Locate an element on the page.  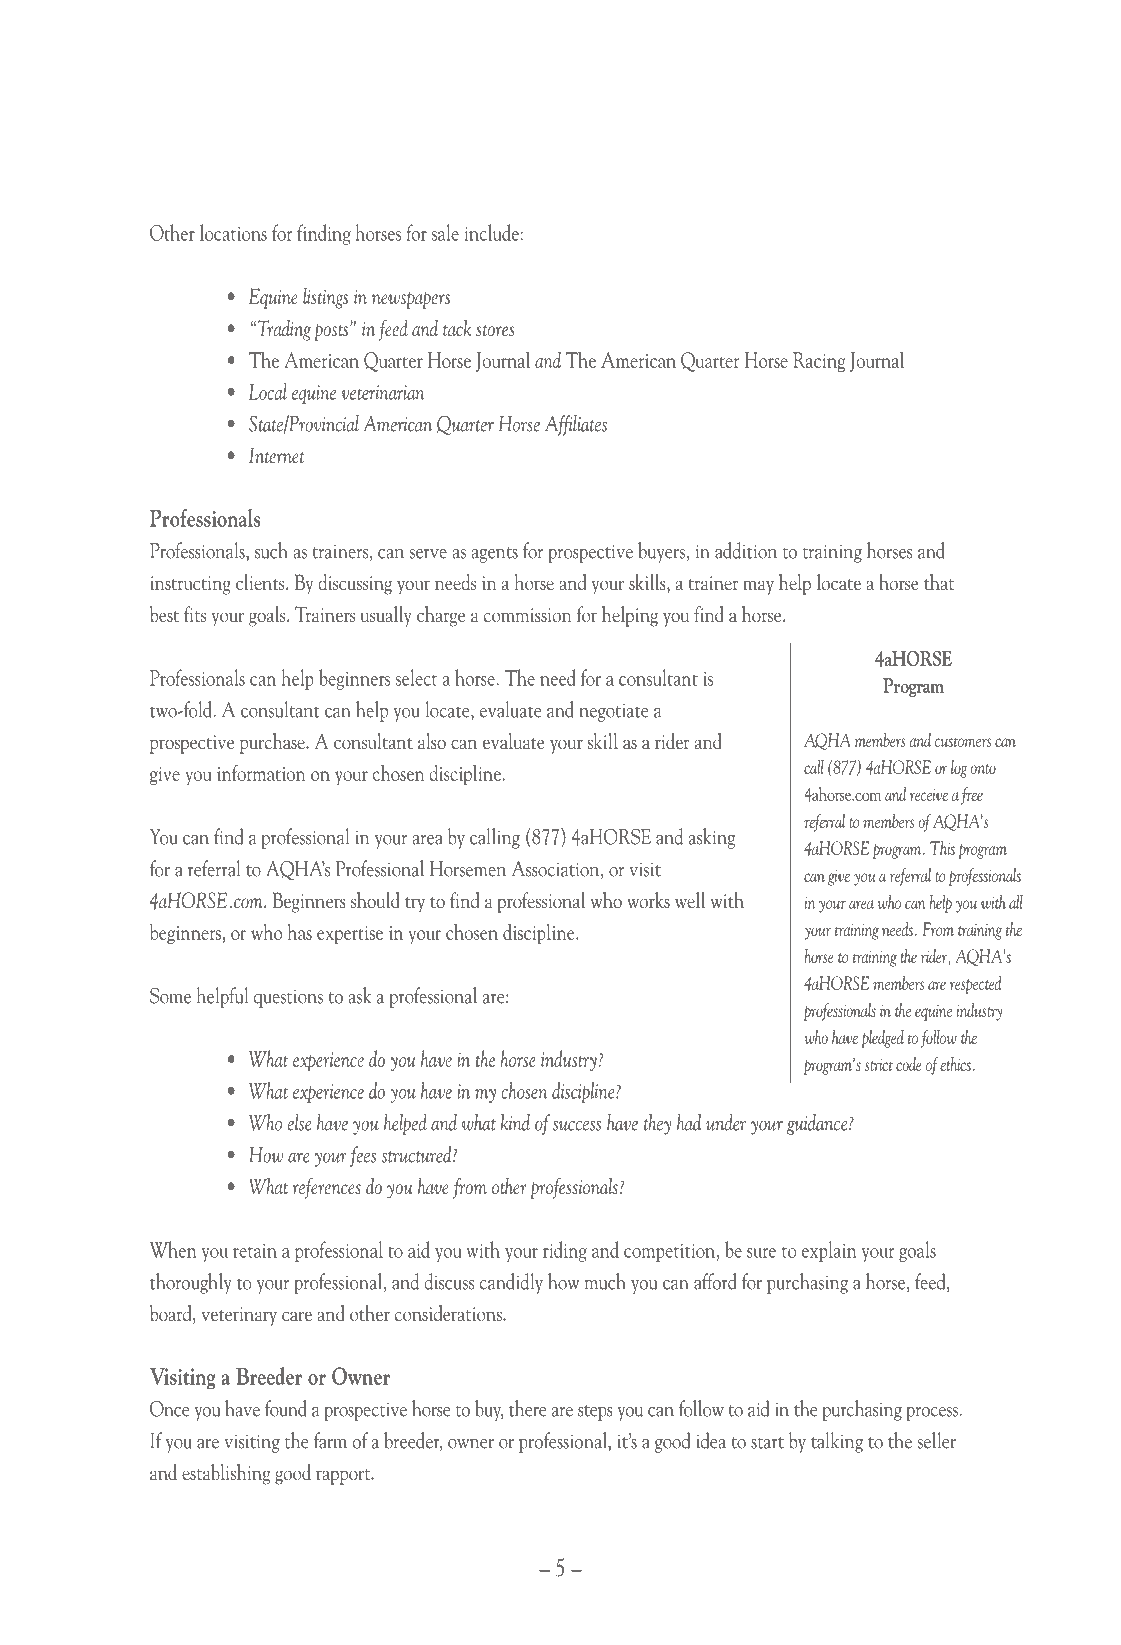
success is located at coordinates (577, 1125).
